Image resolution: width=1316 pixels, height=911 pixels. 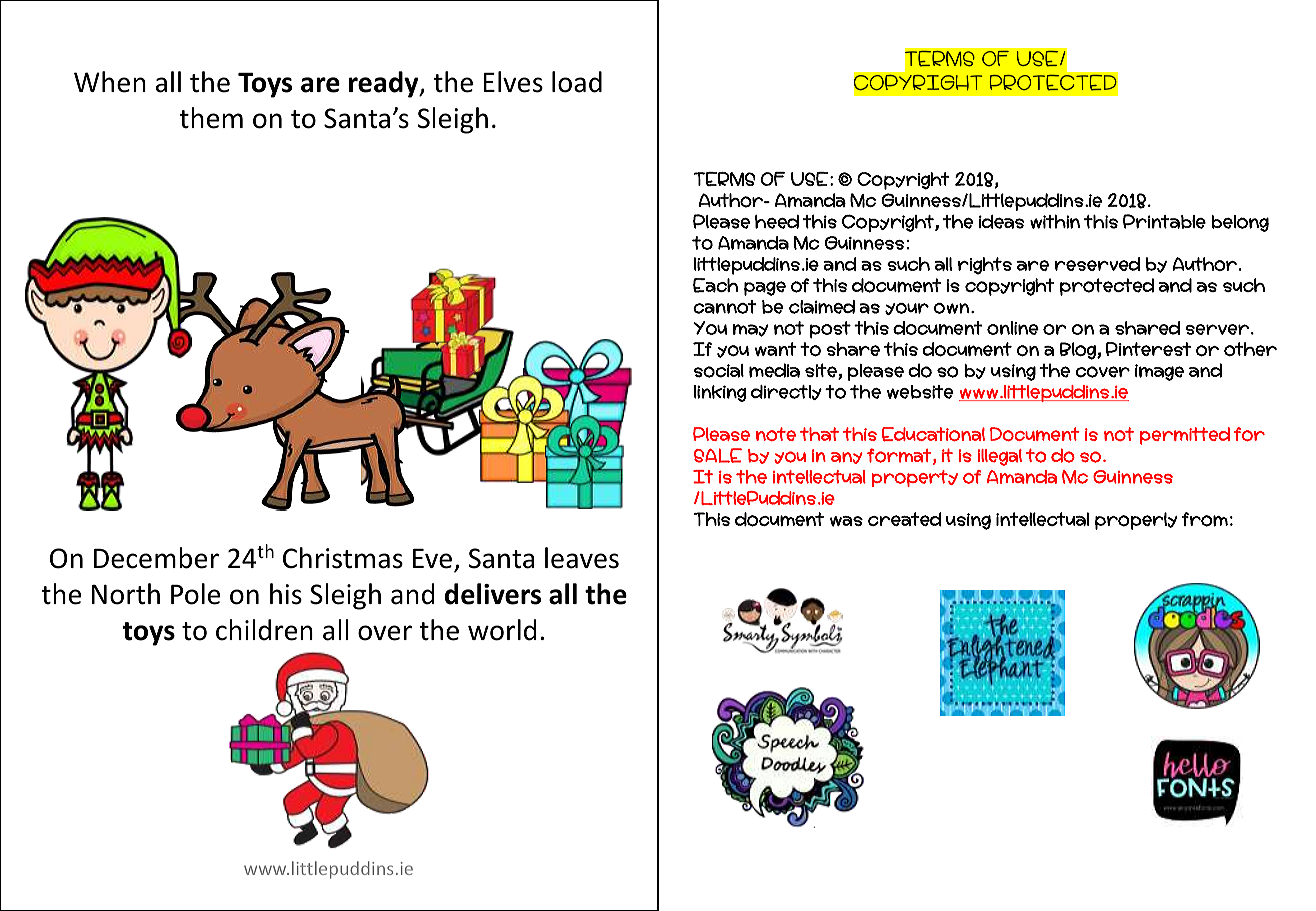 What do you see at coordinates (1164, 221) in the screenshot?
I see `Printable` at bounding box center [1164, 221].
